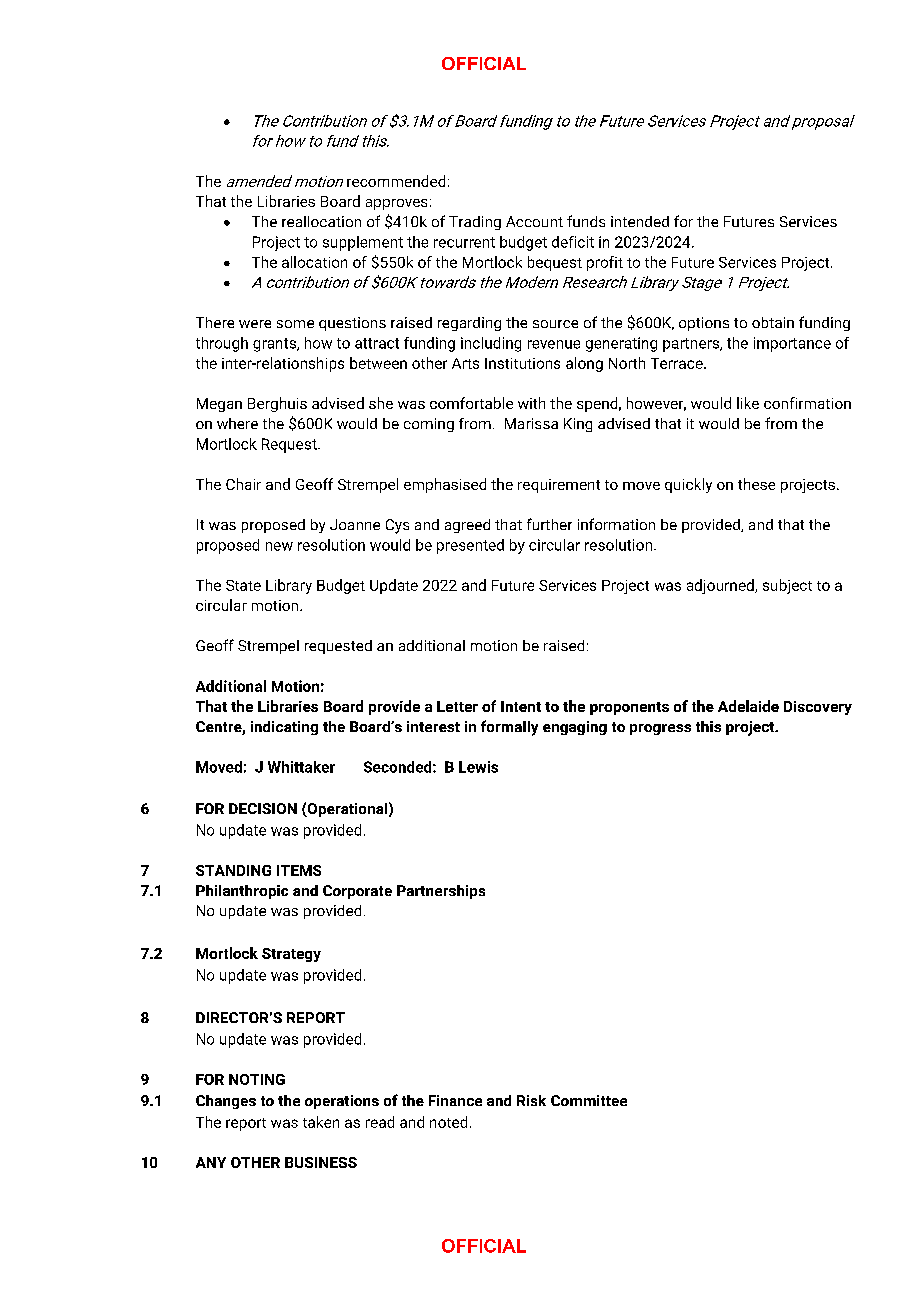  Describe the element at coordinates (321, 1122) in the screenshot. I see `taken` at that location.
